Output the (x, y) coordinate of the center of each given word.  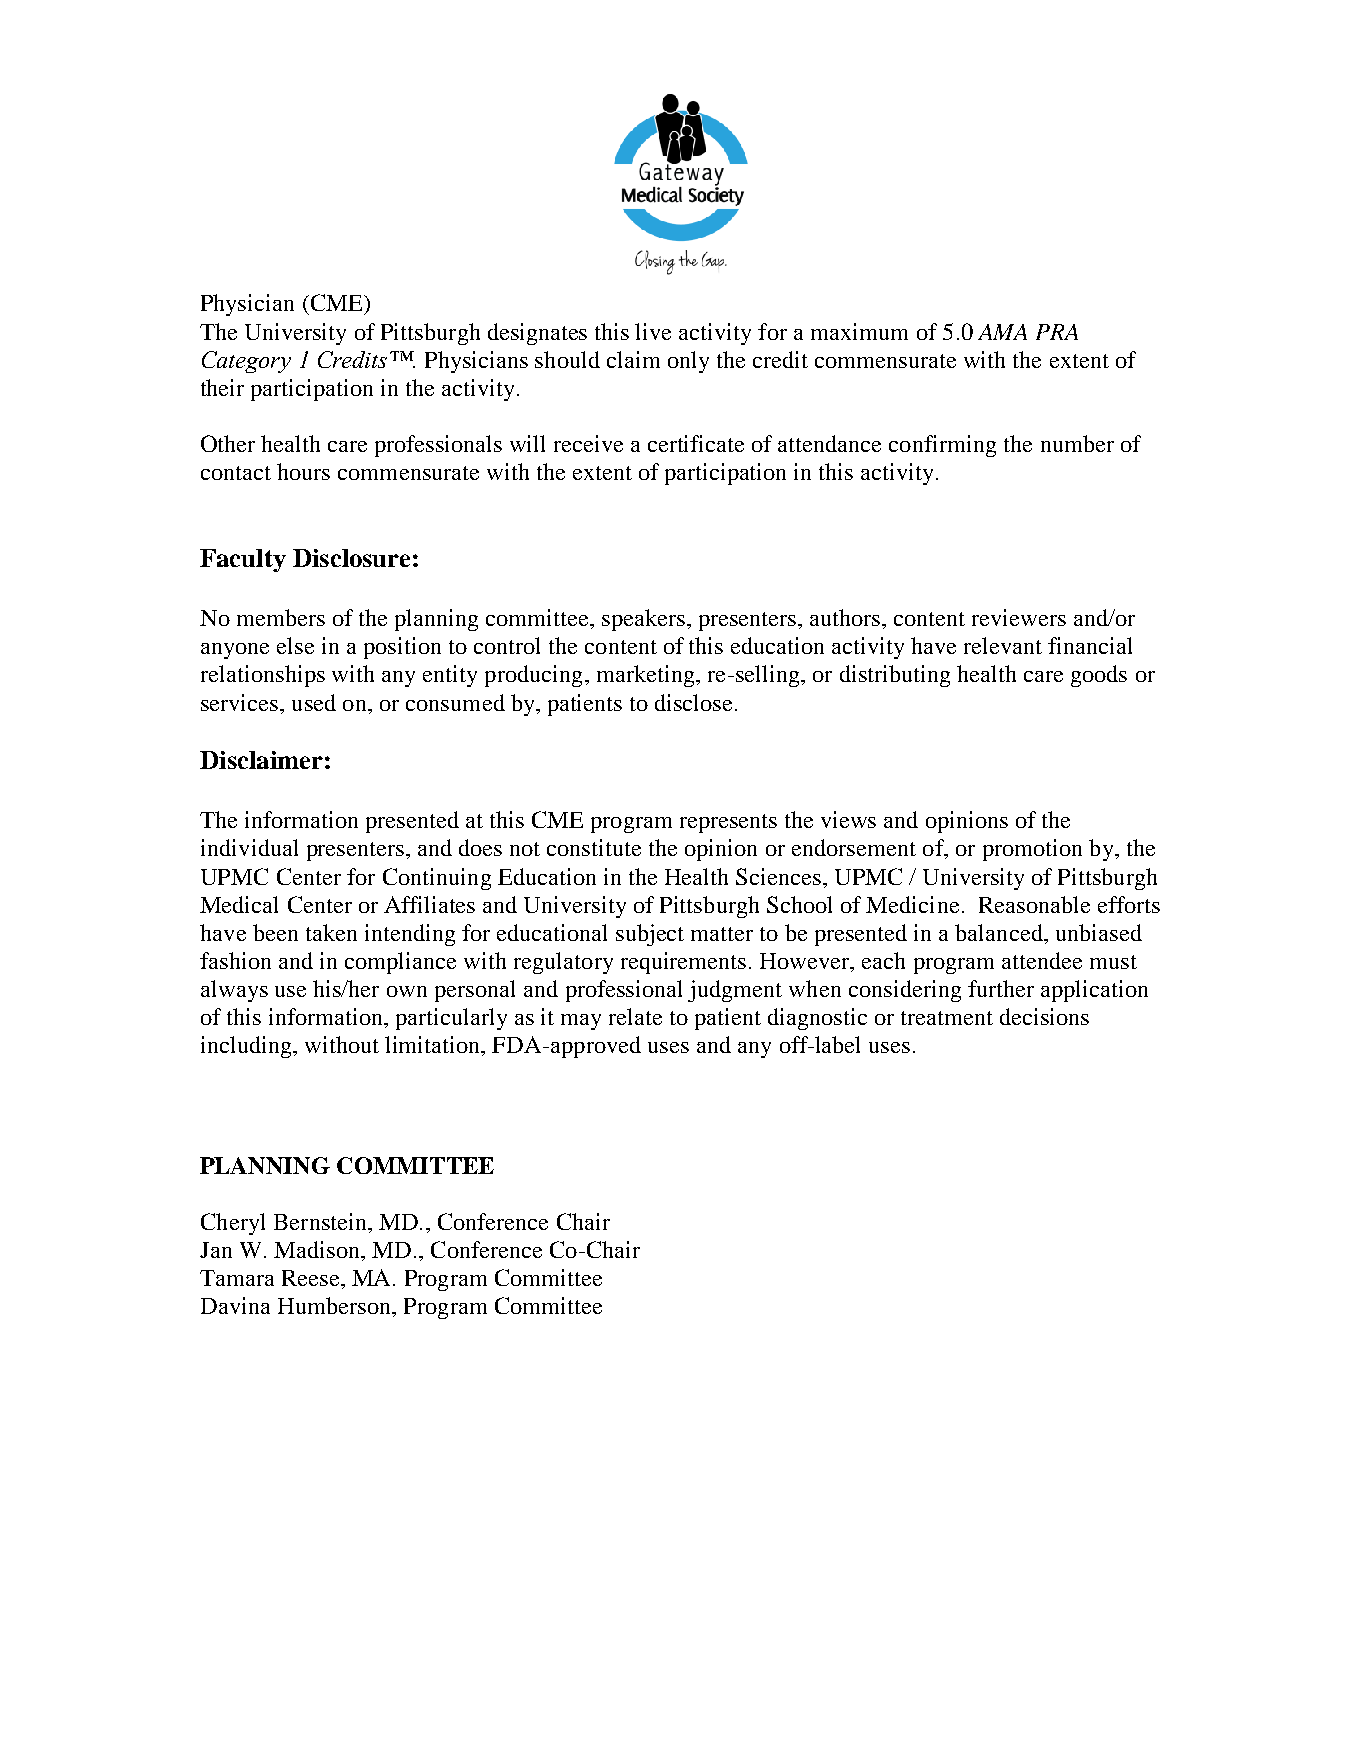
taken (331, 932)
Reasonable (1034, 904)
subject (650, 935)
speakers (643, 620)
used (314, 702)
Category (246, 362)
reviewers (1019, 617)
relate (635, 1016)
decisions (1044, 1016)
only (688, 362)
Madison (318, 1249)
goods (1099, 676)
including (248, 1047)
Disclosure (351, 558)
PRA (1057, 332)
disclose (695, 702)
